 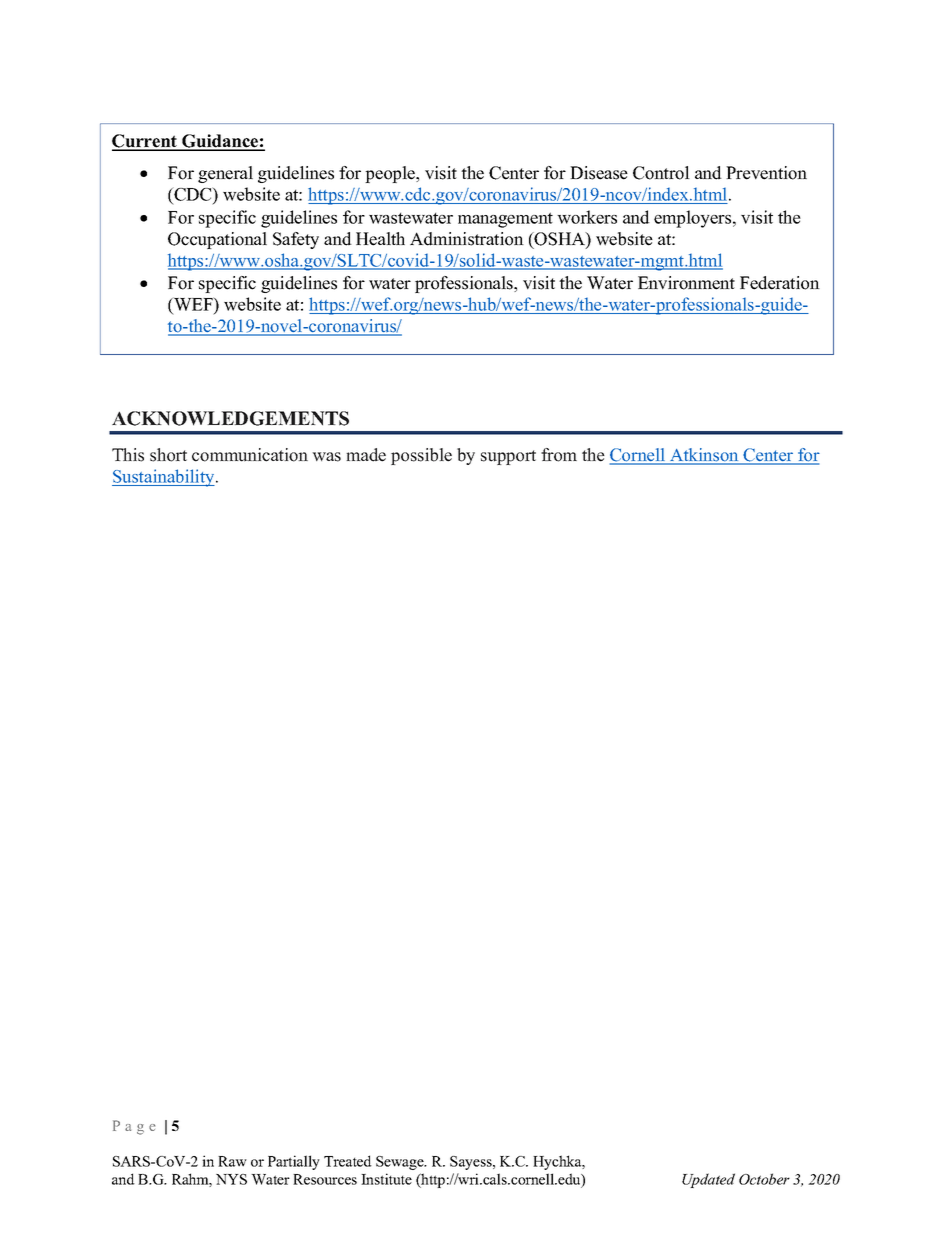 I want to click on Raw, so click(x=232, y=1161).
